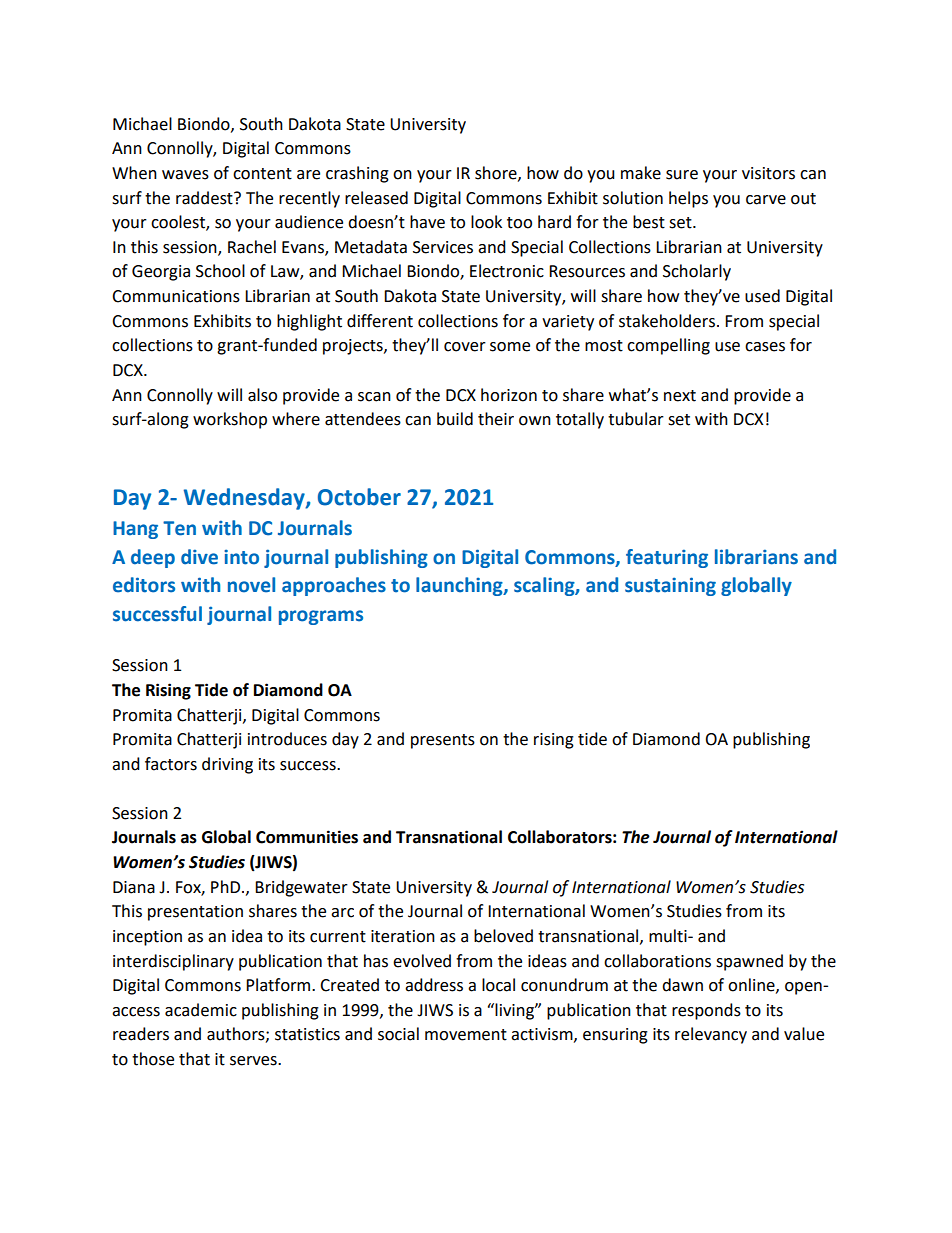 Image resolution: width=952 pixels, height=1233 pixels. I want to click on waves, so click(185, 175).
